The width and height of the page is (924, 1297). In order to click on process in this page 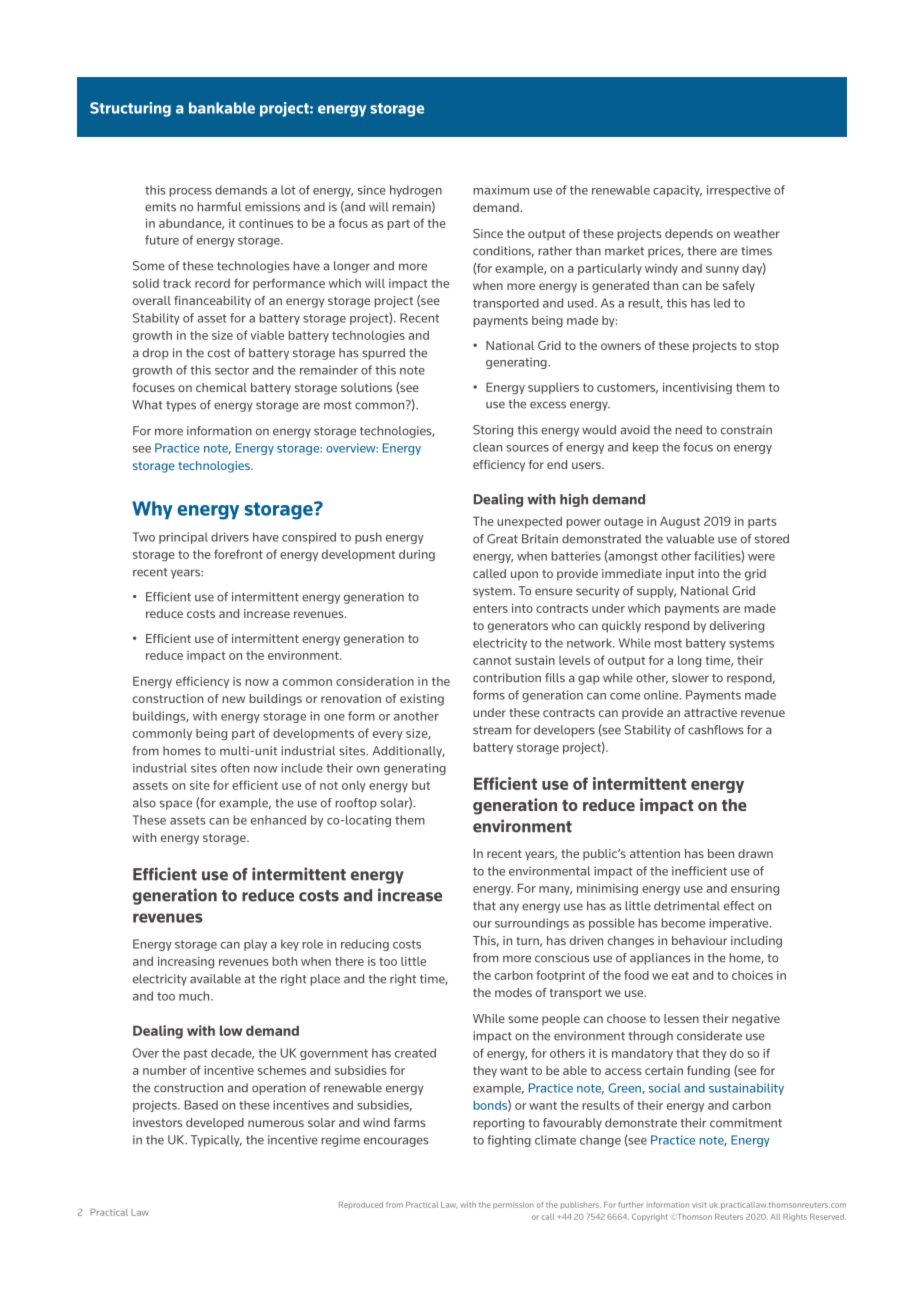, I will do `click(190, 192)`.
